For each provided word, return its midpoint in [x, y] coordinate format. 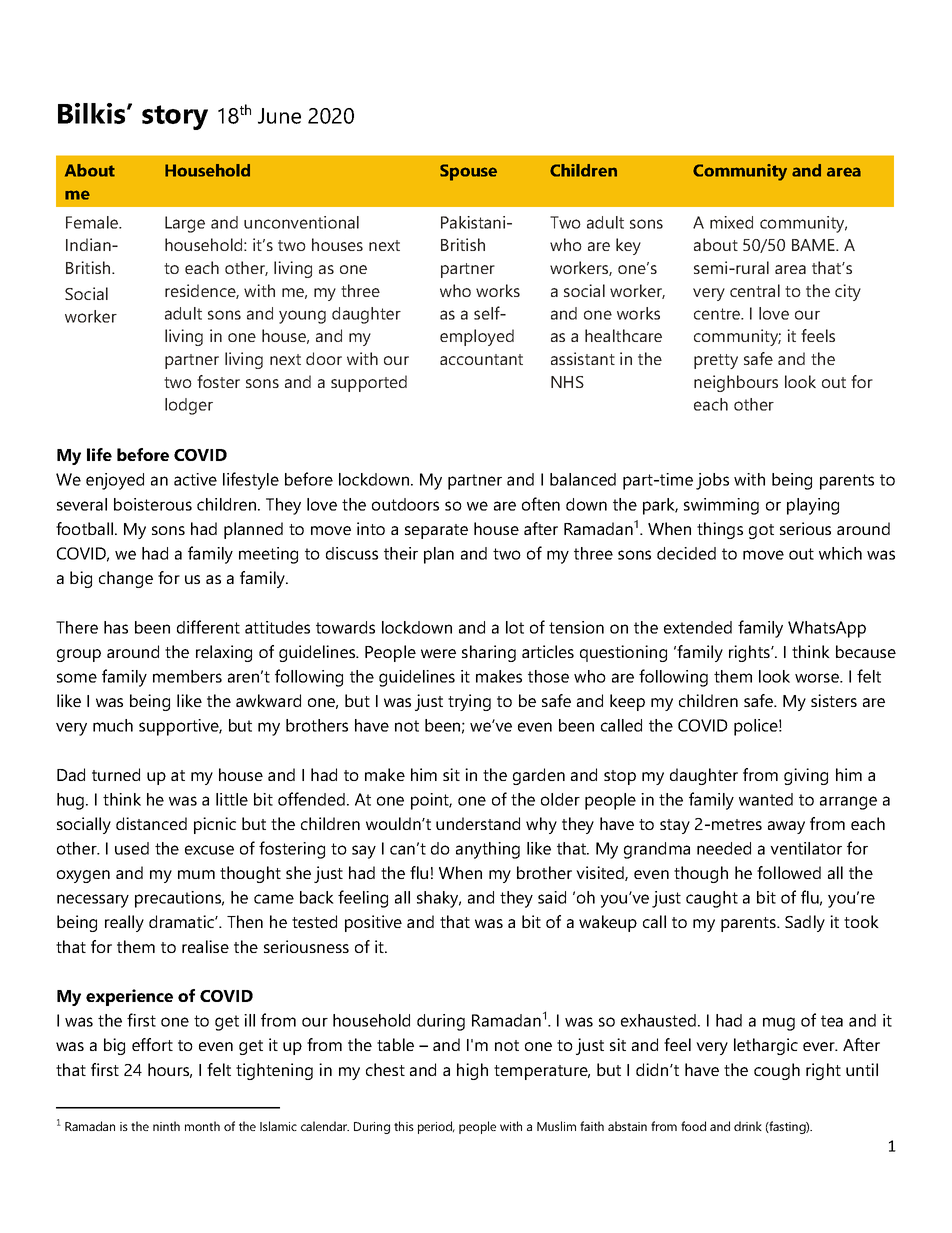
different [208, 627]
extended [698, 627]
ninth [166, 1126]
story [175, 117]
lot [515, 627]
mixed [731, 222]
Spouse [468, 172]
